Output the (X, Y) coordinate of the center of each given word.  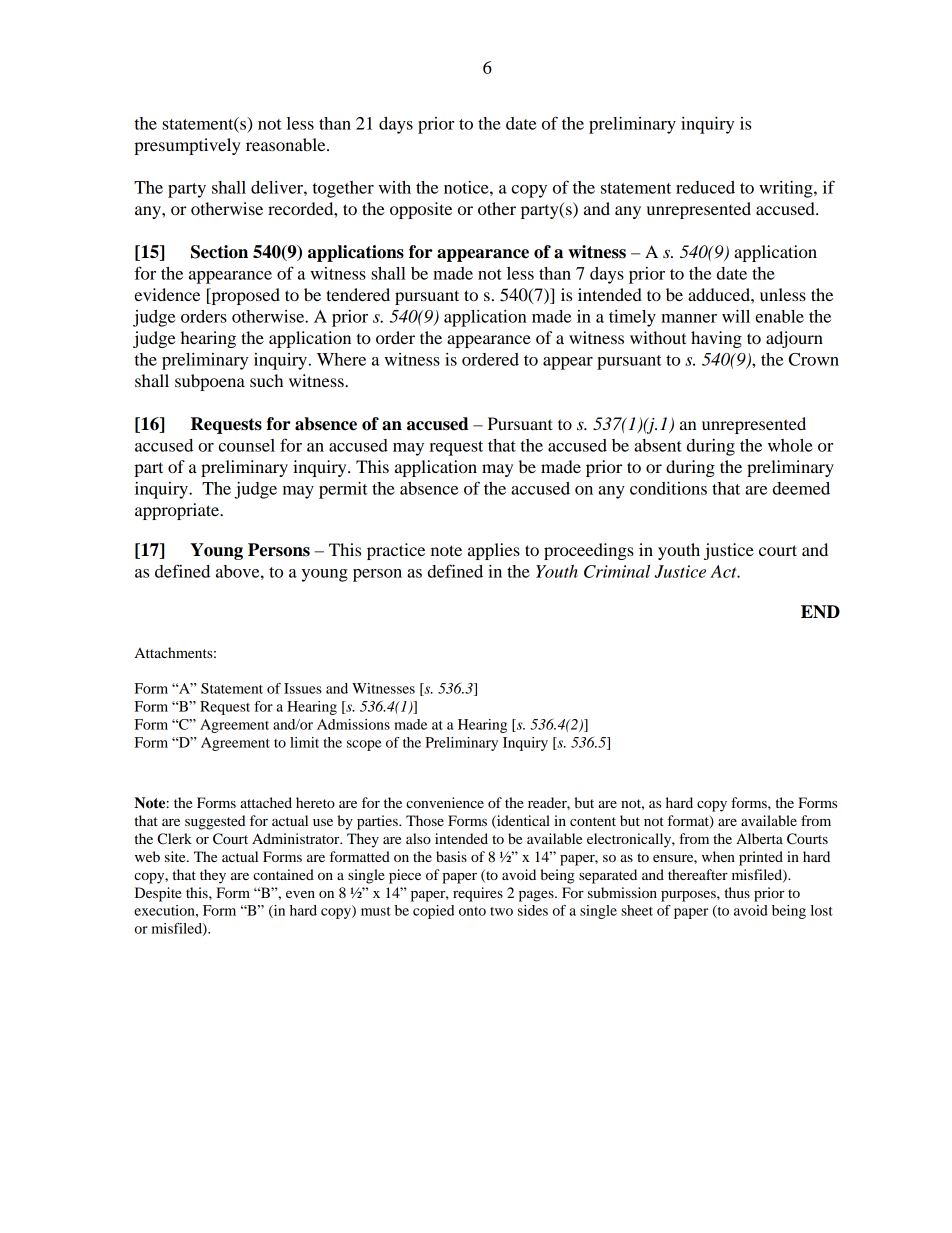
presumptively (187, 146)
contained (283, 874)
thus (737, 892)
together (343, 189)
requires (478, 894)
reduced (705, 187)
